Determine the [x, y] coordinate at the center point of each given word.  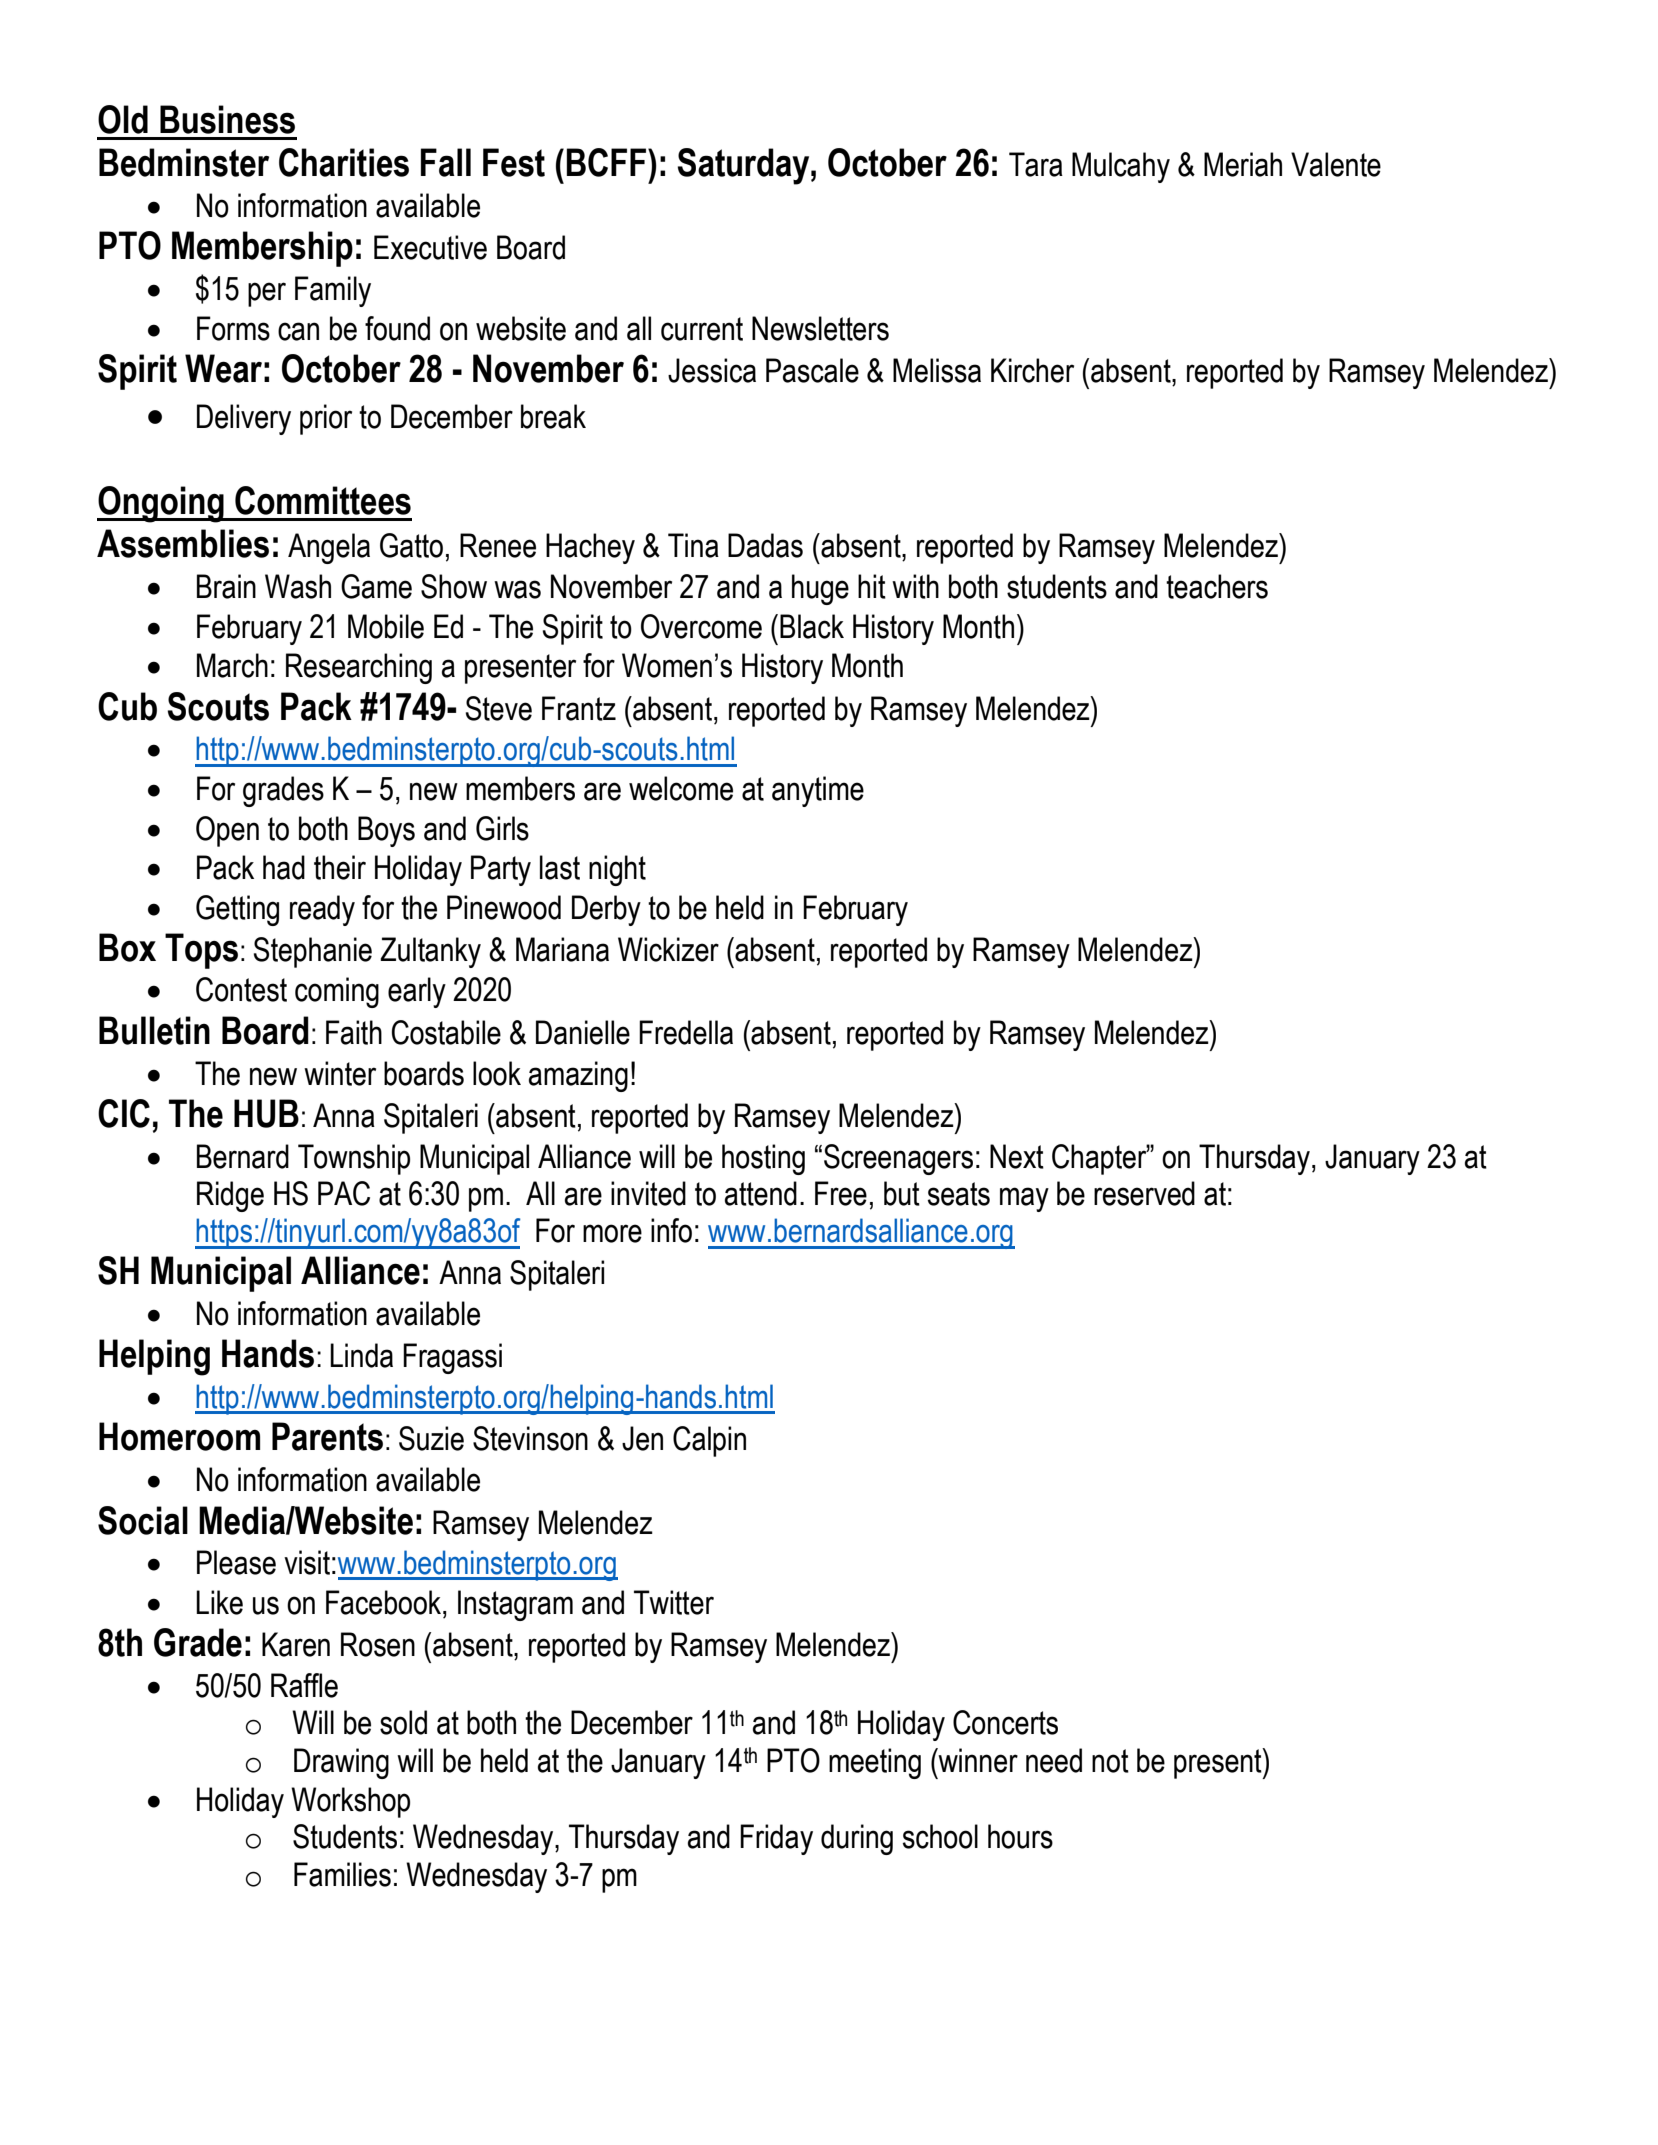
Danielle [583, 1032]
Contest [241, 989]
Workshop [350, 1802]
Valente [1336, 164]
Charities [344, 162]
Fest [514, 162]
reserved [1144, 1193]
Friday [776, 1839]
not [1110, 1761]
